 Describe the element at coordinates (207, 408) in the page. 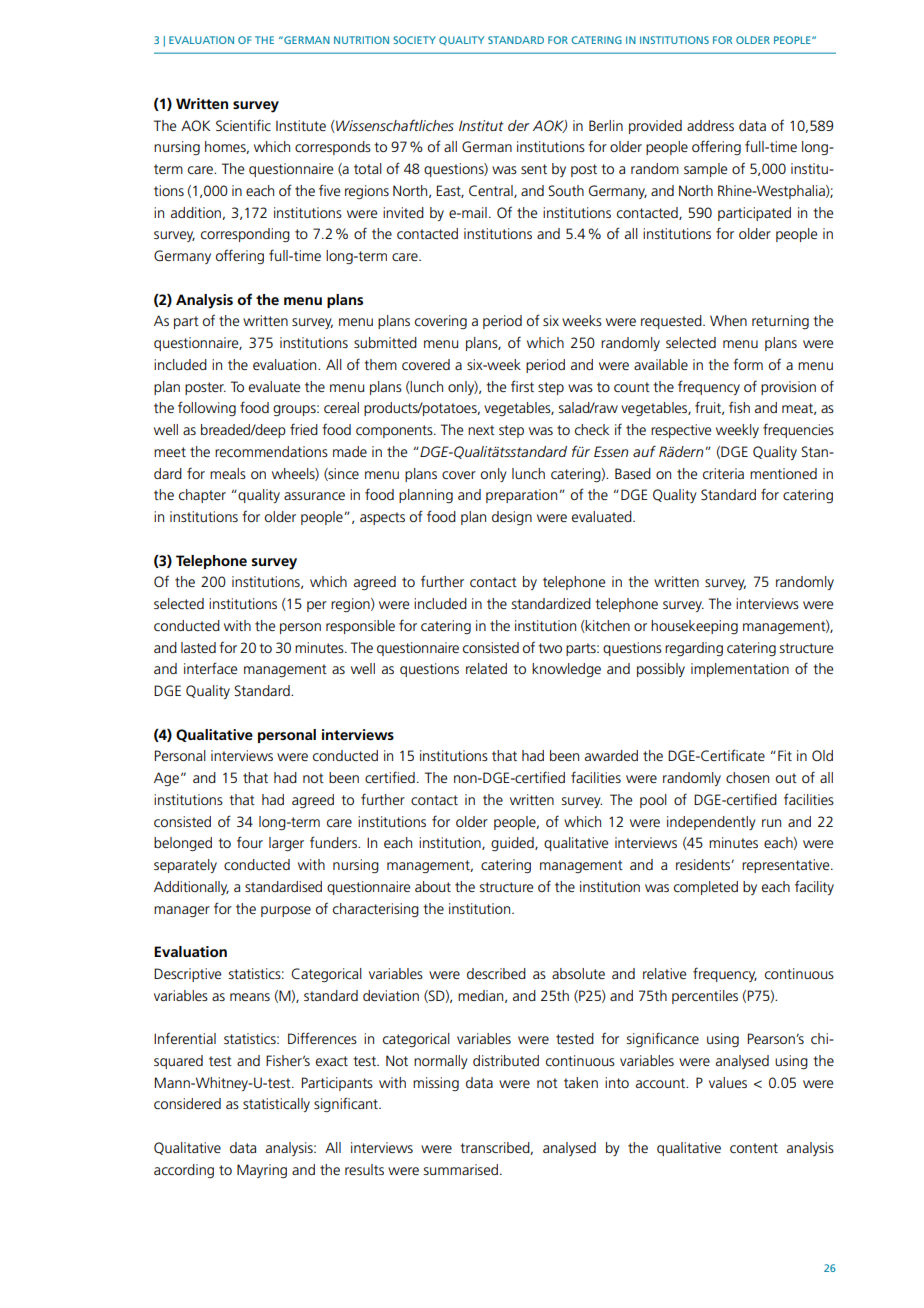

I see `following` at that location.
